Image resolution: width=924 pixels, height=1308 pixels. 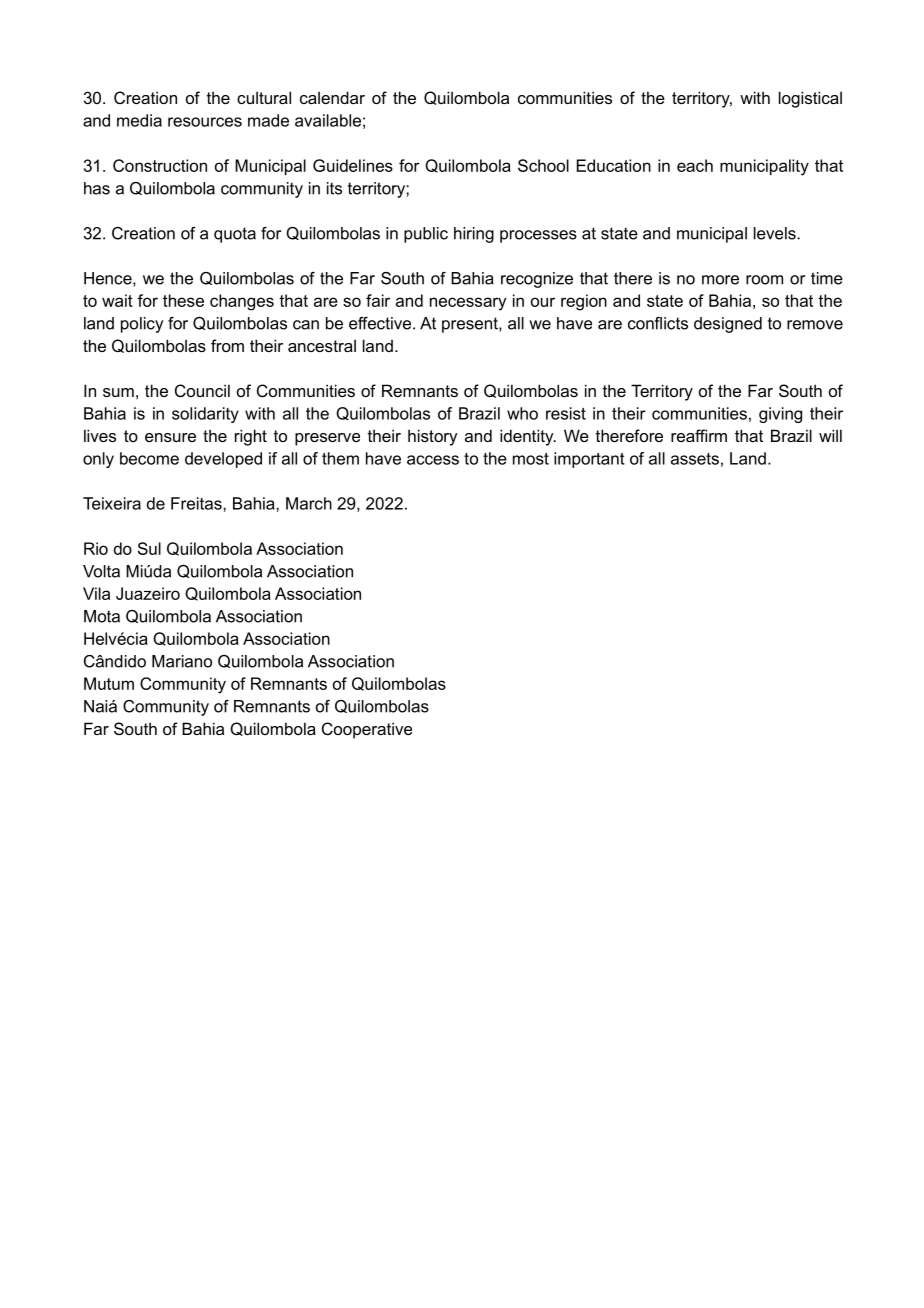 I want to click on resources, so click(x=205, y=122).
